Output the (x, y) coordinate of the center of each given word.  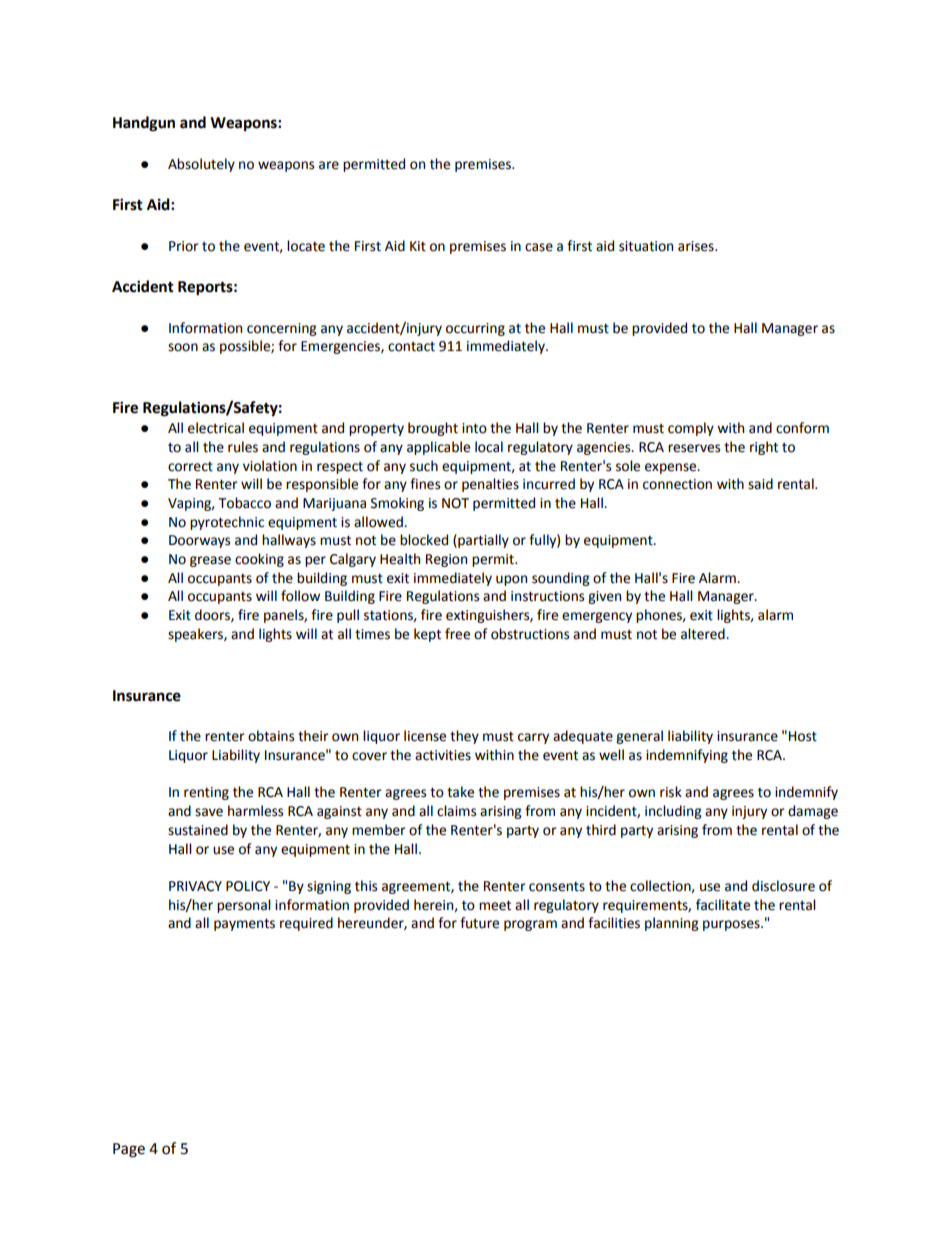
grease (210, 561)
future (479, 923)
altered (704, 634)
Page (129, 1150)
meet (495, 905)
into (474, 428)
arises (697, 246)
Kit (418, 246)
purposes (732, 925)
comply (691, 429)
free (457, 634)
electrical (216, 428)
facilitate (723, 905)
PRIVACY (195, 886)
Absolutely (201, 165)
